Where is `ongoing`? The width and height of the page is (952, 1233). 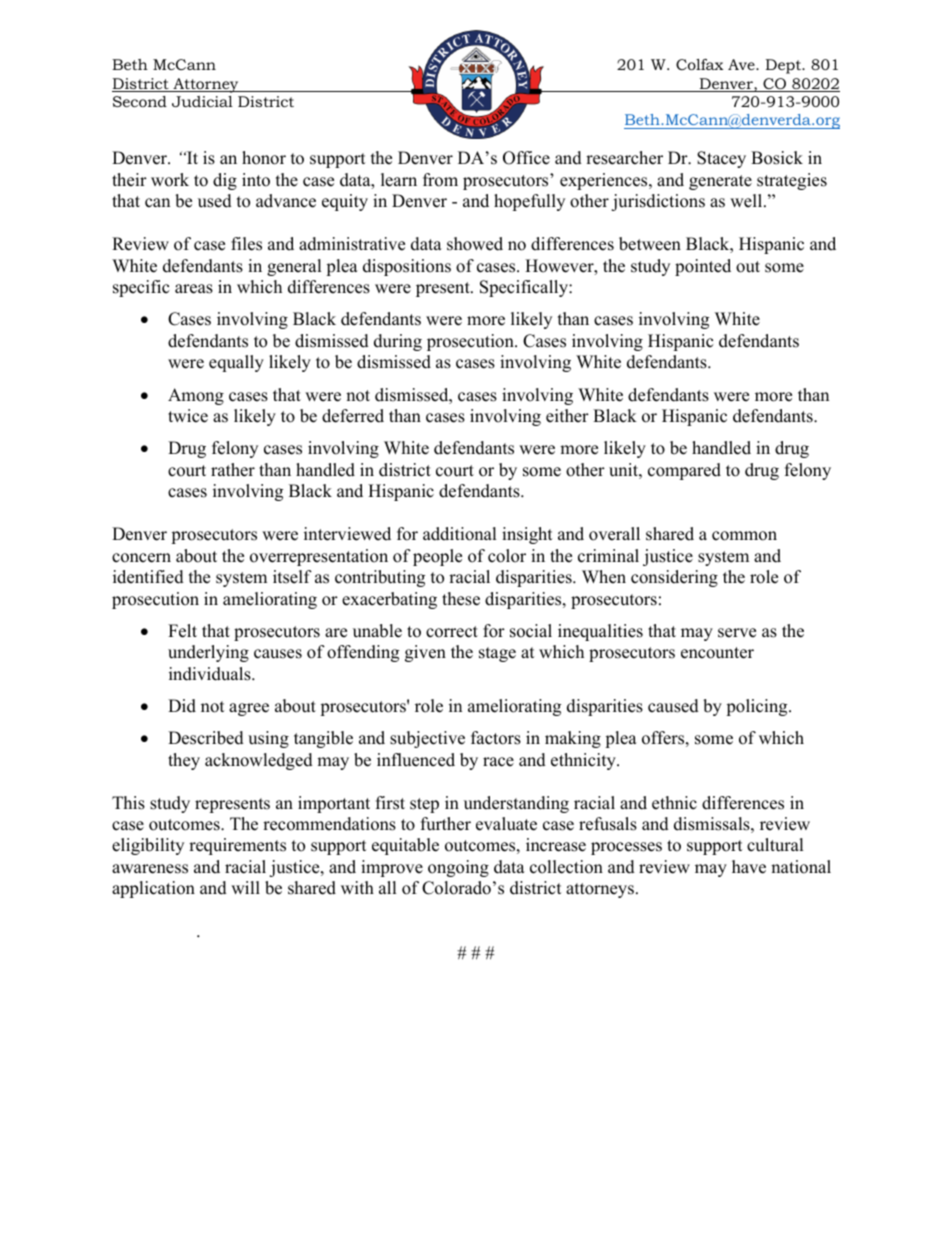
ongoing is located at coordinates (458, 868).
